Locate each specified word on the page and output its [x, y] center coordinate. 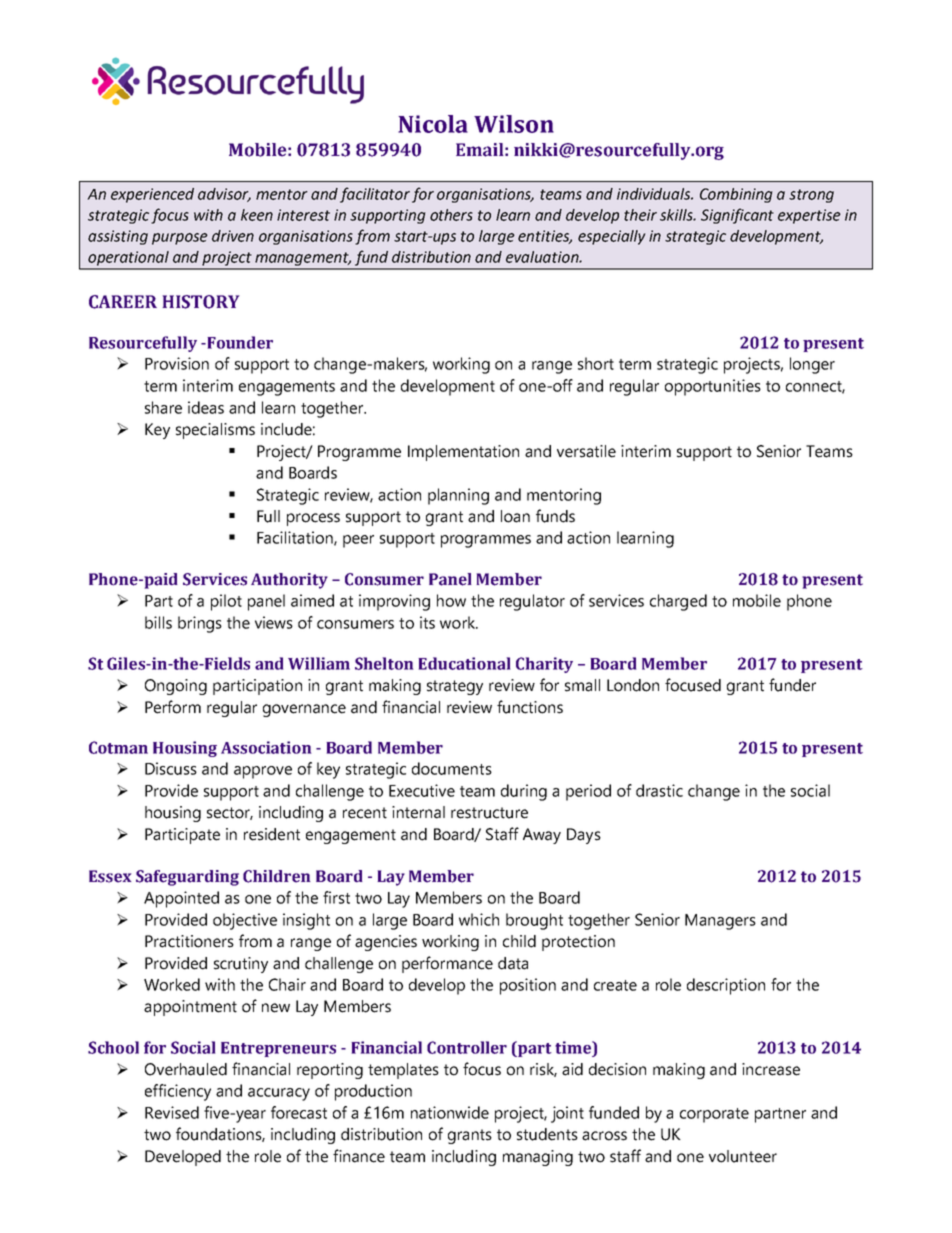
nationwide [450, 1112]
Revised [172, 1112]
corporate [714, 1115]
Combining [736, 195]
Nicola [433, 124]
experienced [152, 195]
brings [200, 624]
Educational [464, 663]
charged [678, 602]
